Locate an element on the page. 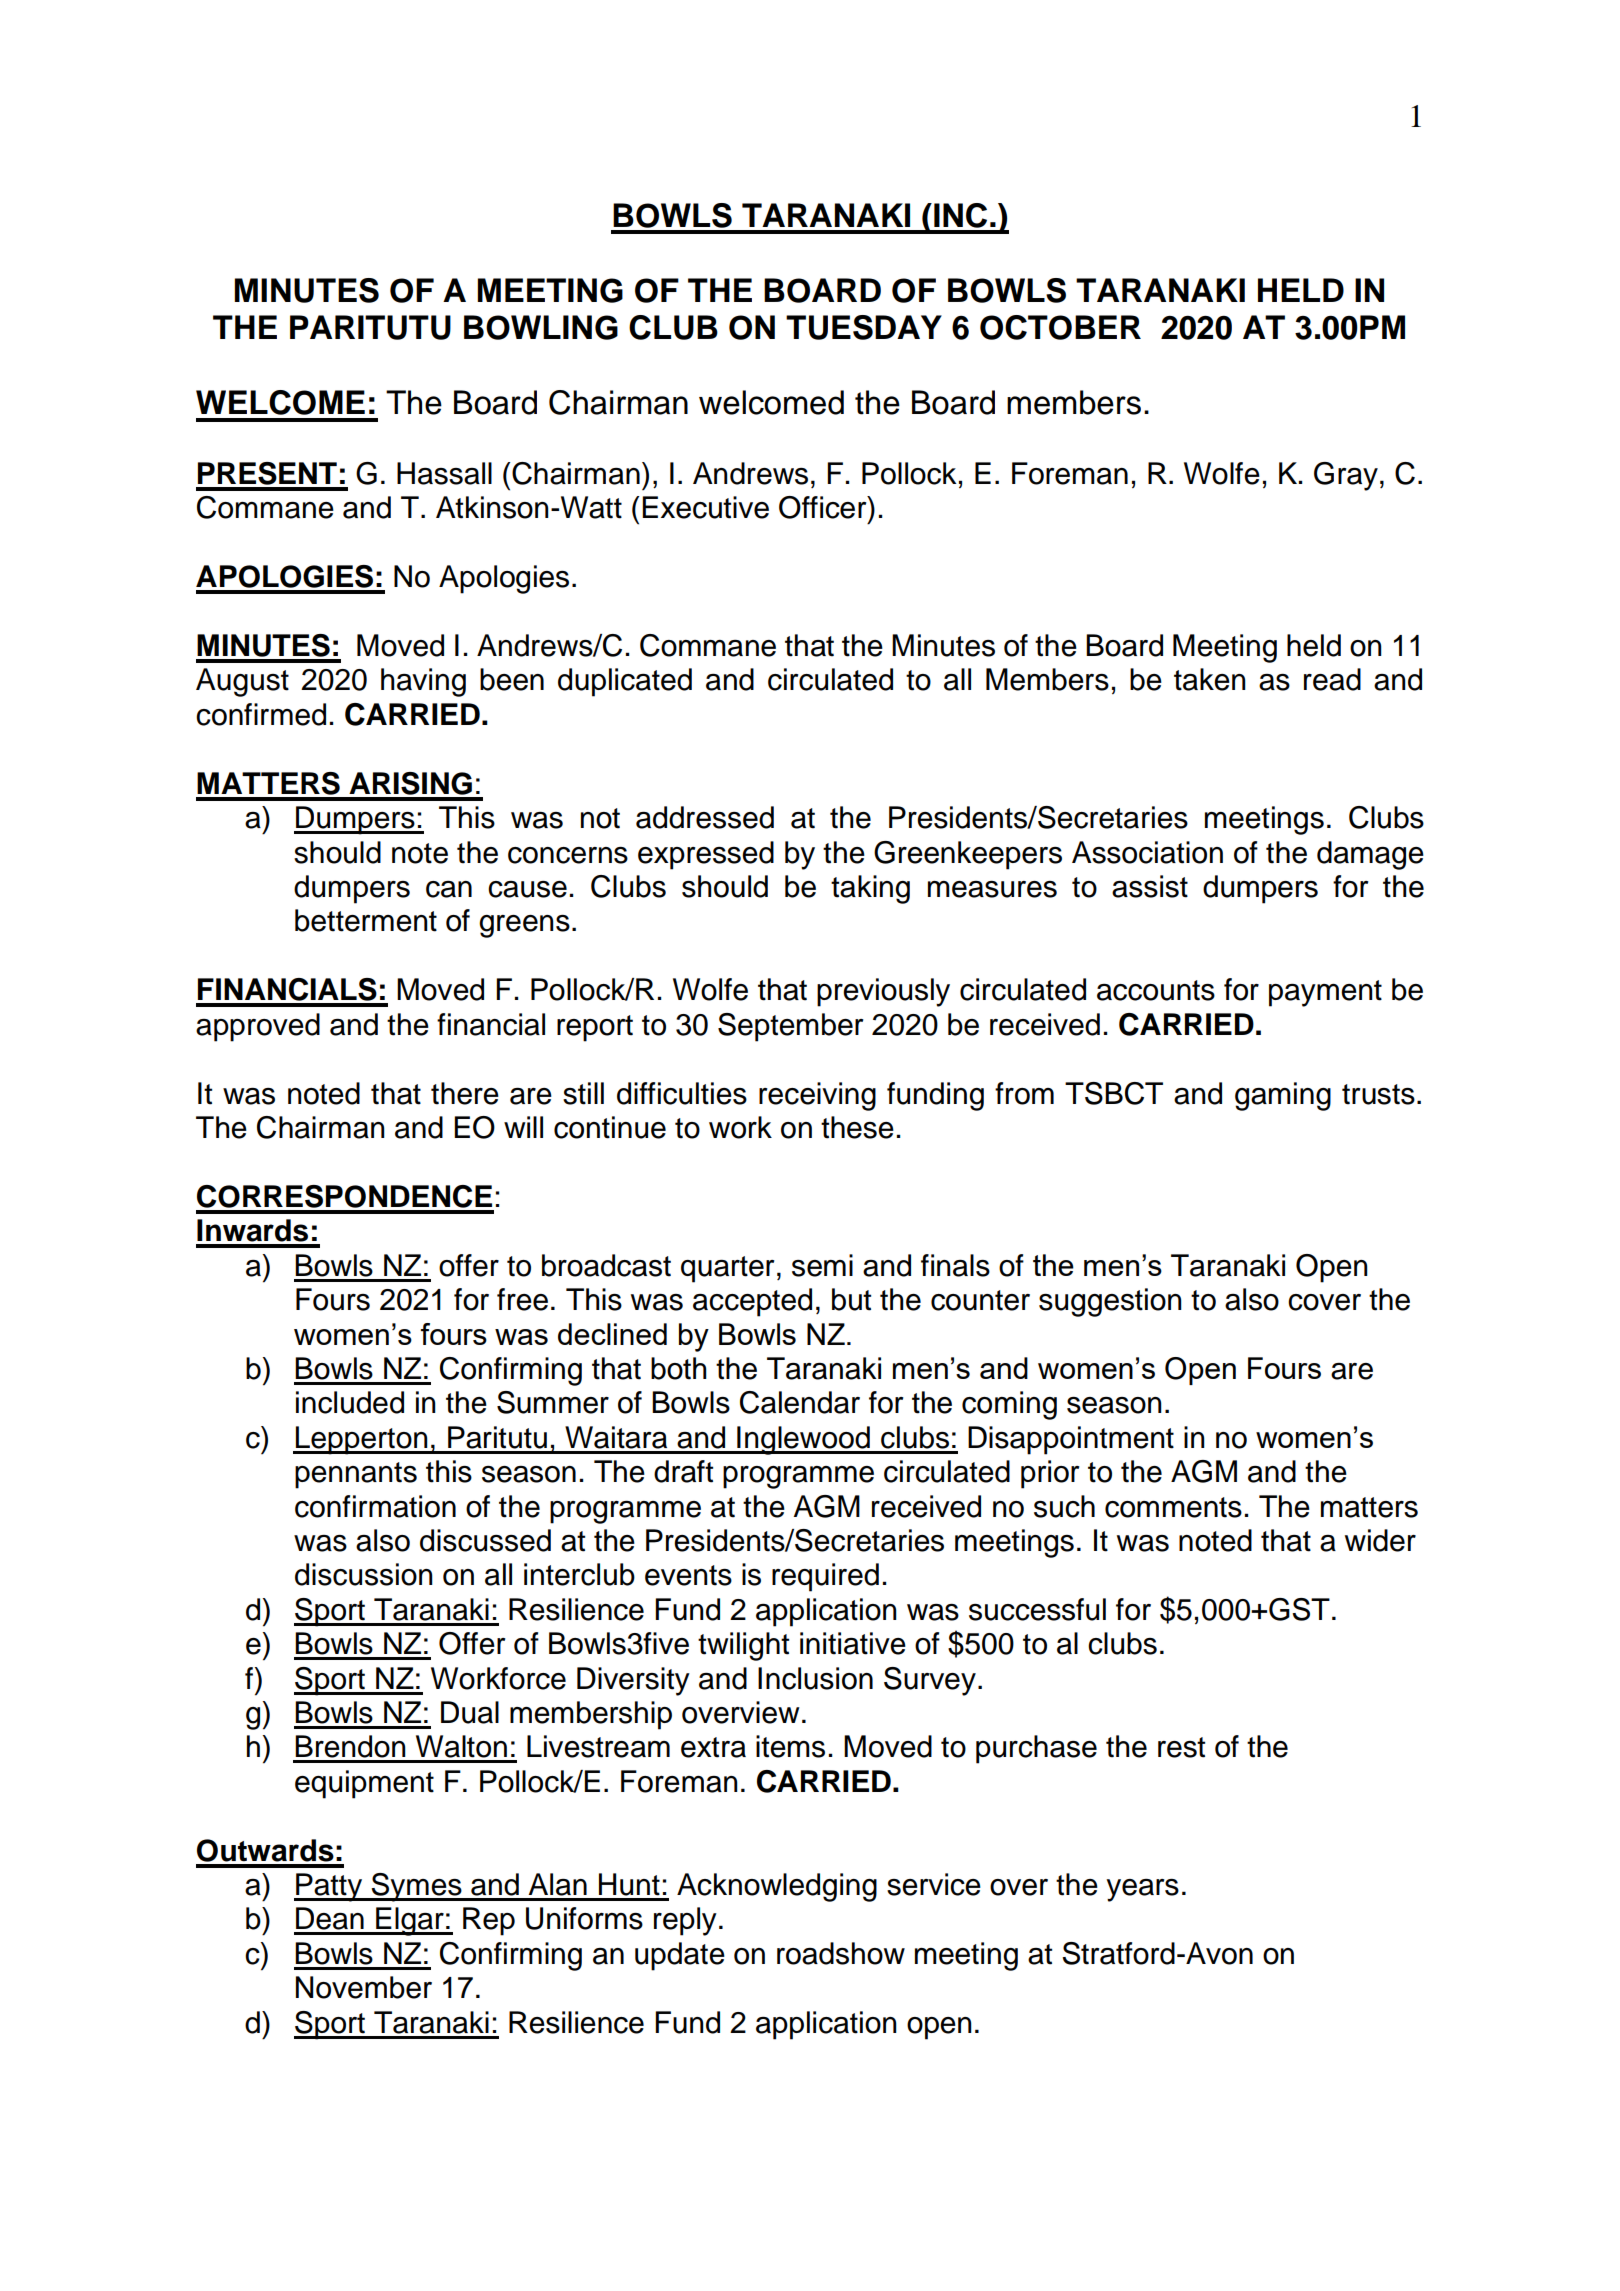 The width and height of the page is (1620, 2291). comments is located at coordinates (1173, 1507).
